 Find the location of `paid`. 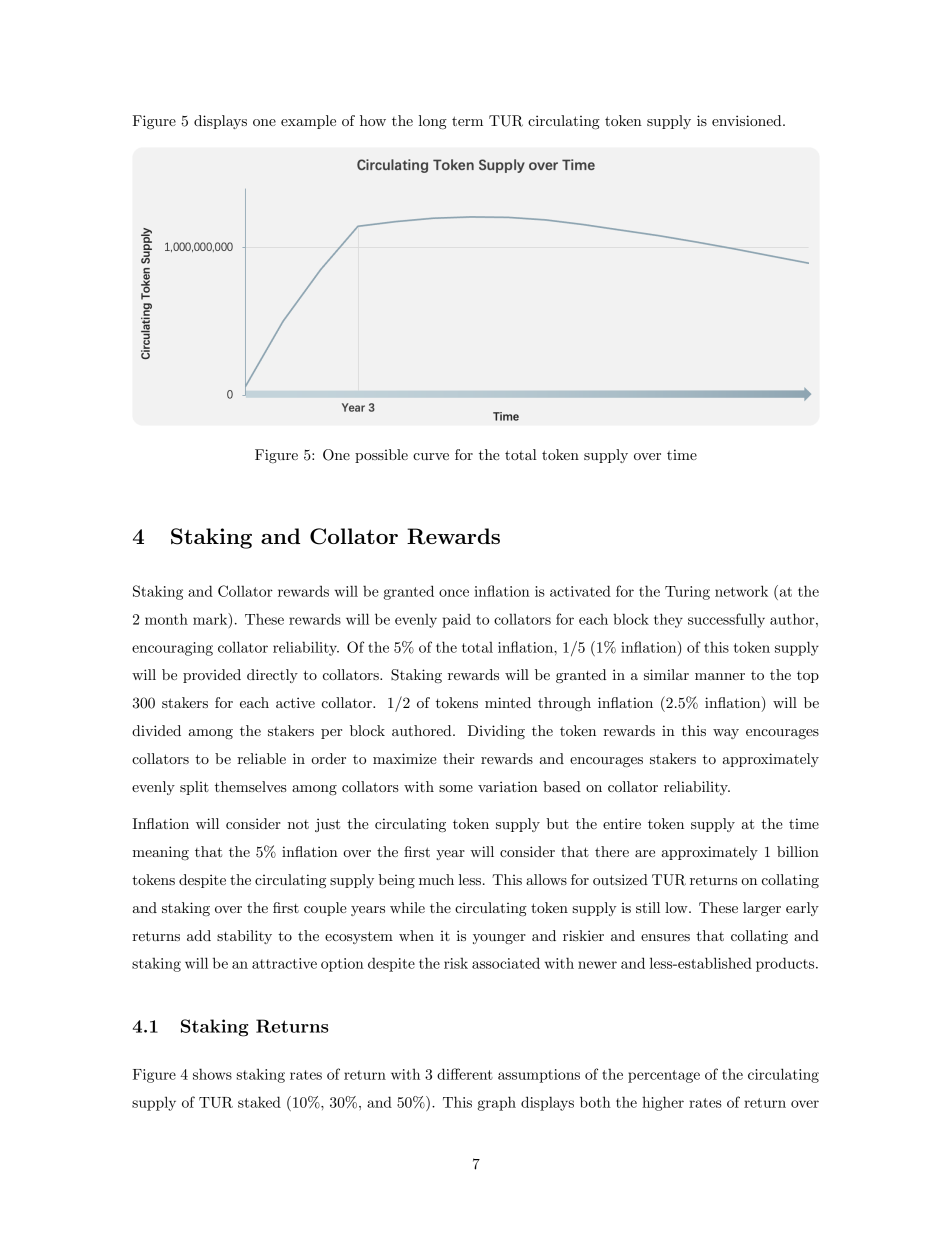

paid is located at coordinates (456, 620).
